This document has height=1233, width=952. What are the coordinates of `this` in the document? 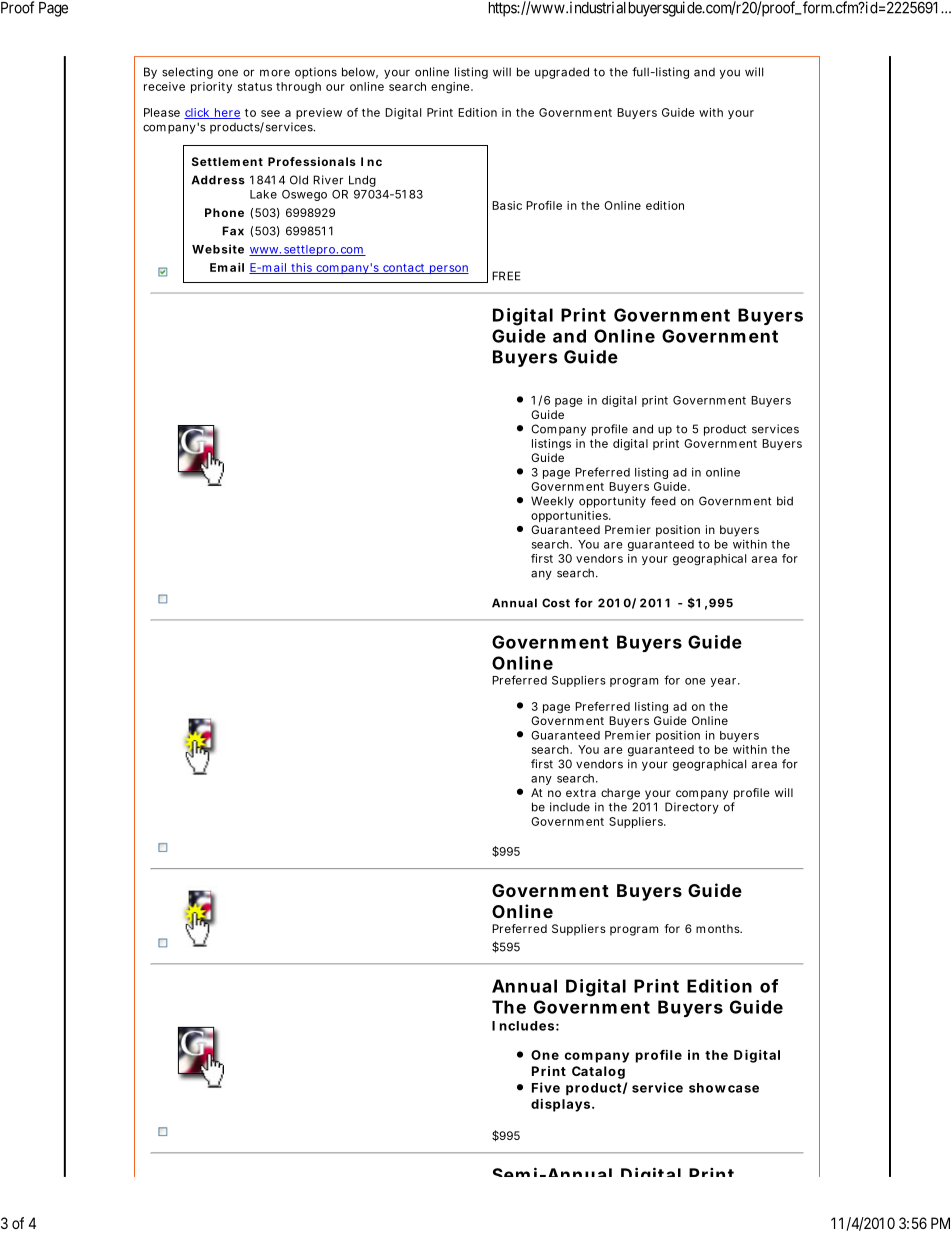 It's located at (302, 268).
